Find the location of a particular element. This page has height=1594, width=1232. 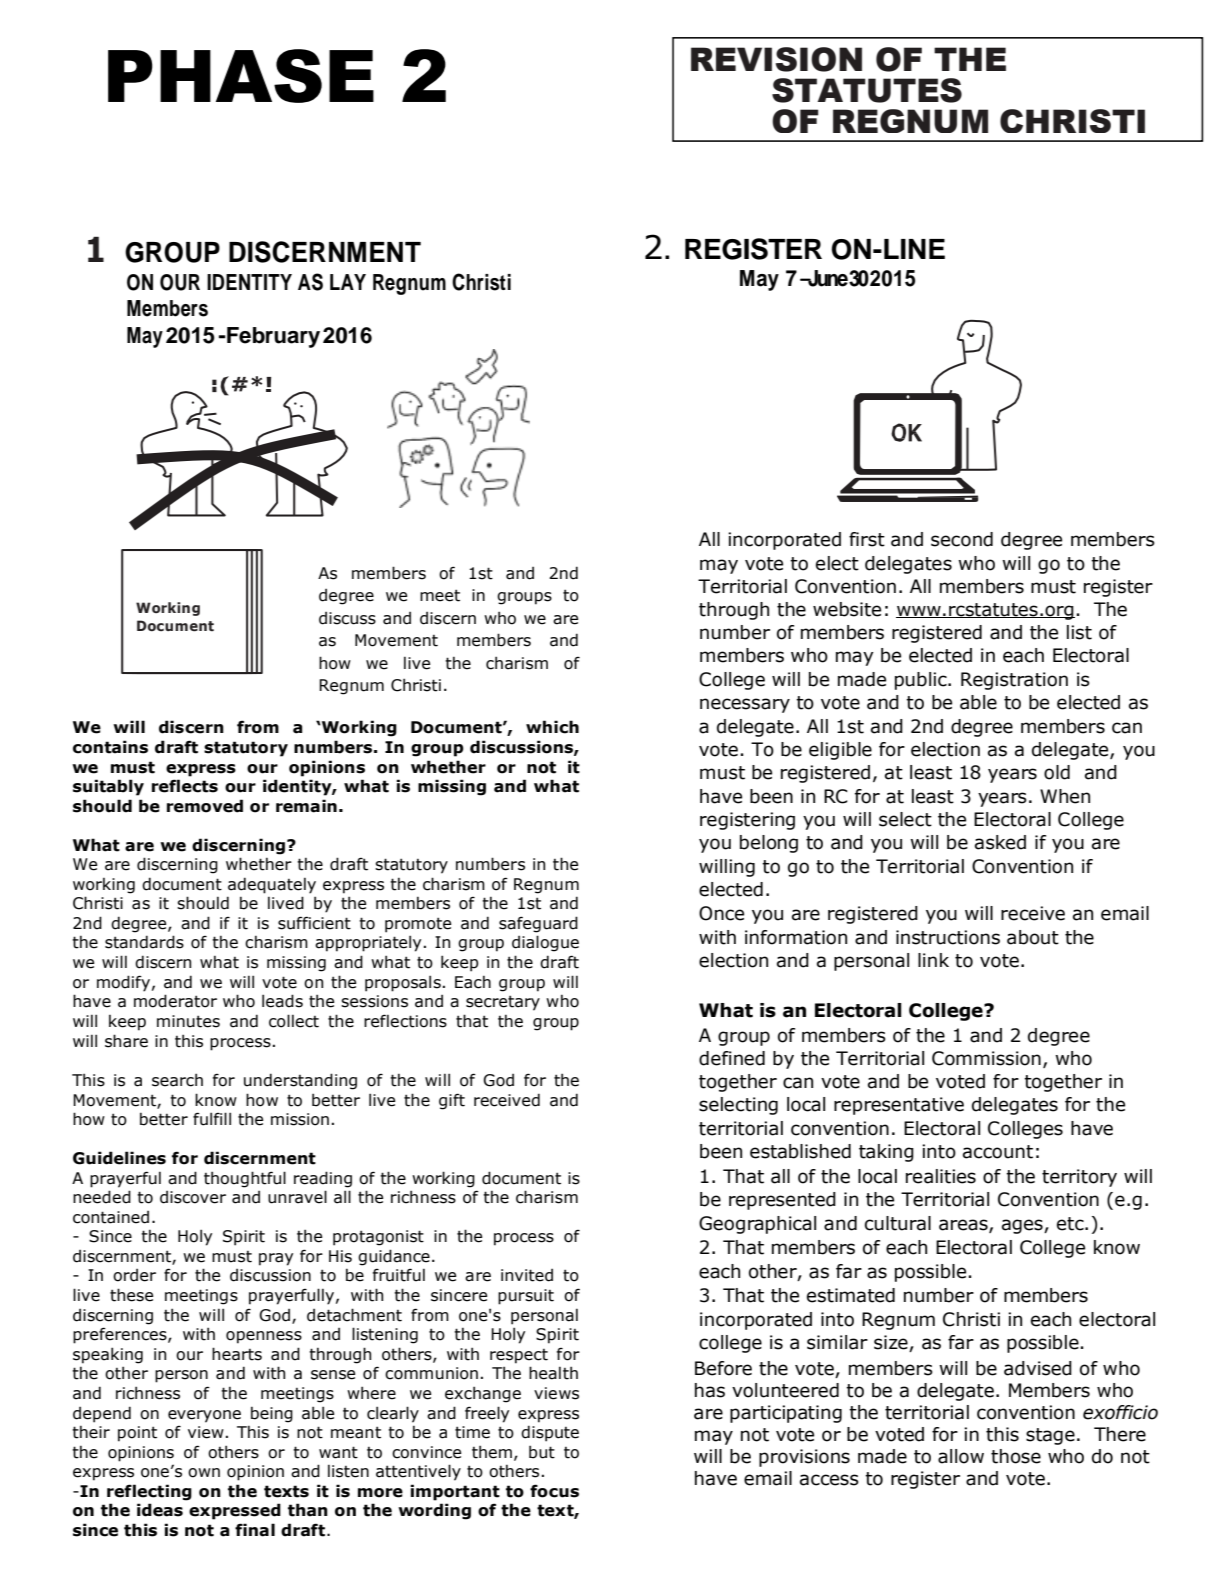

focus is located at coordinates (554, 1491).
